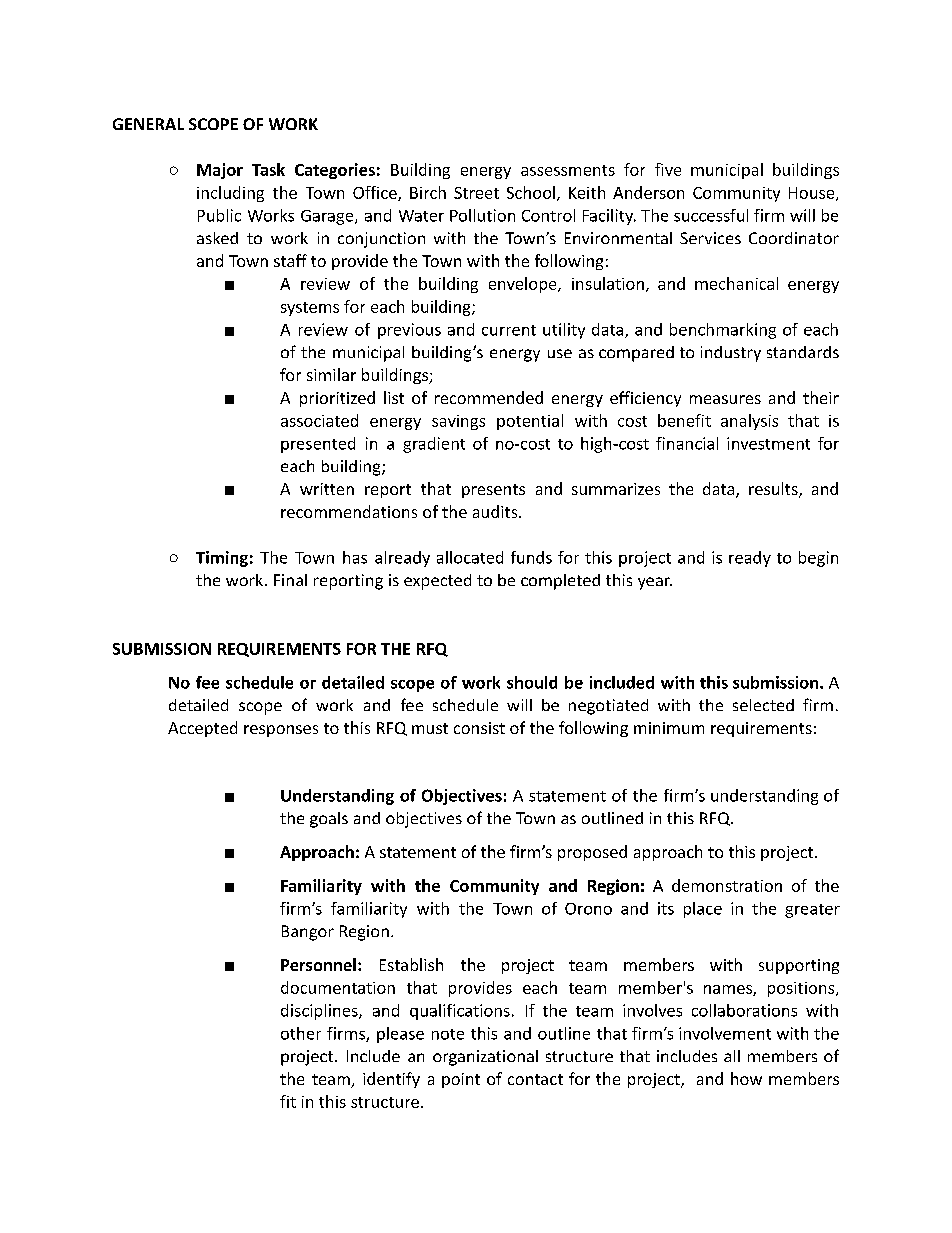 Image resolution: width=952 pixels, height=1233 pixels. Describe the element at coordinates (301, 1033) in the screenshot. I see `other` at that location.
